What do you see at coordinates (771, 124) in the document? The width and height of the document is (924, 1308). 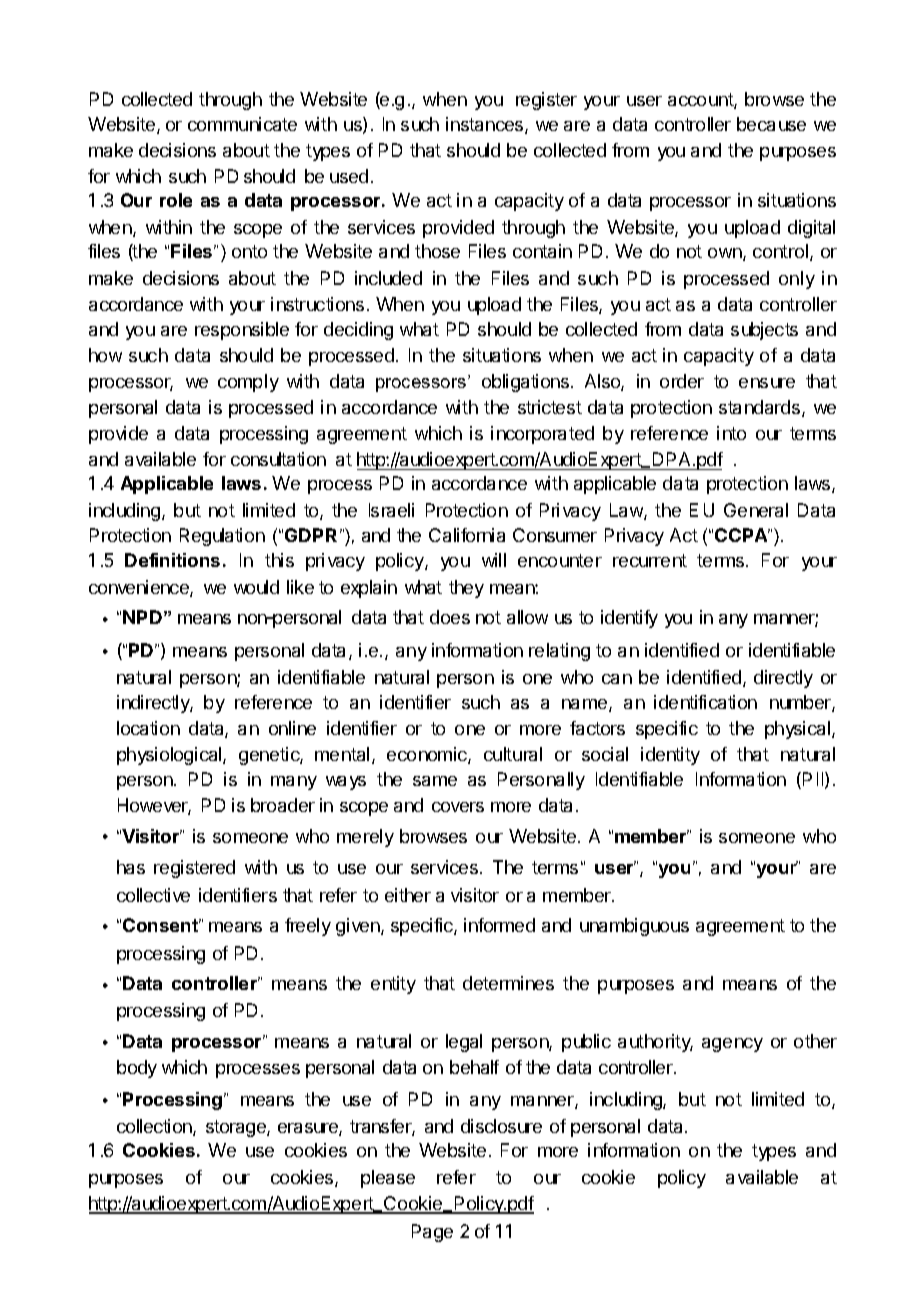 I see `because` at bounding box center [771, 124].
